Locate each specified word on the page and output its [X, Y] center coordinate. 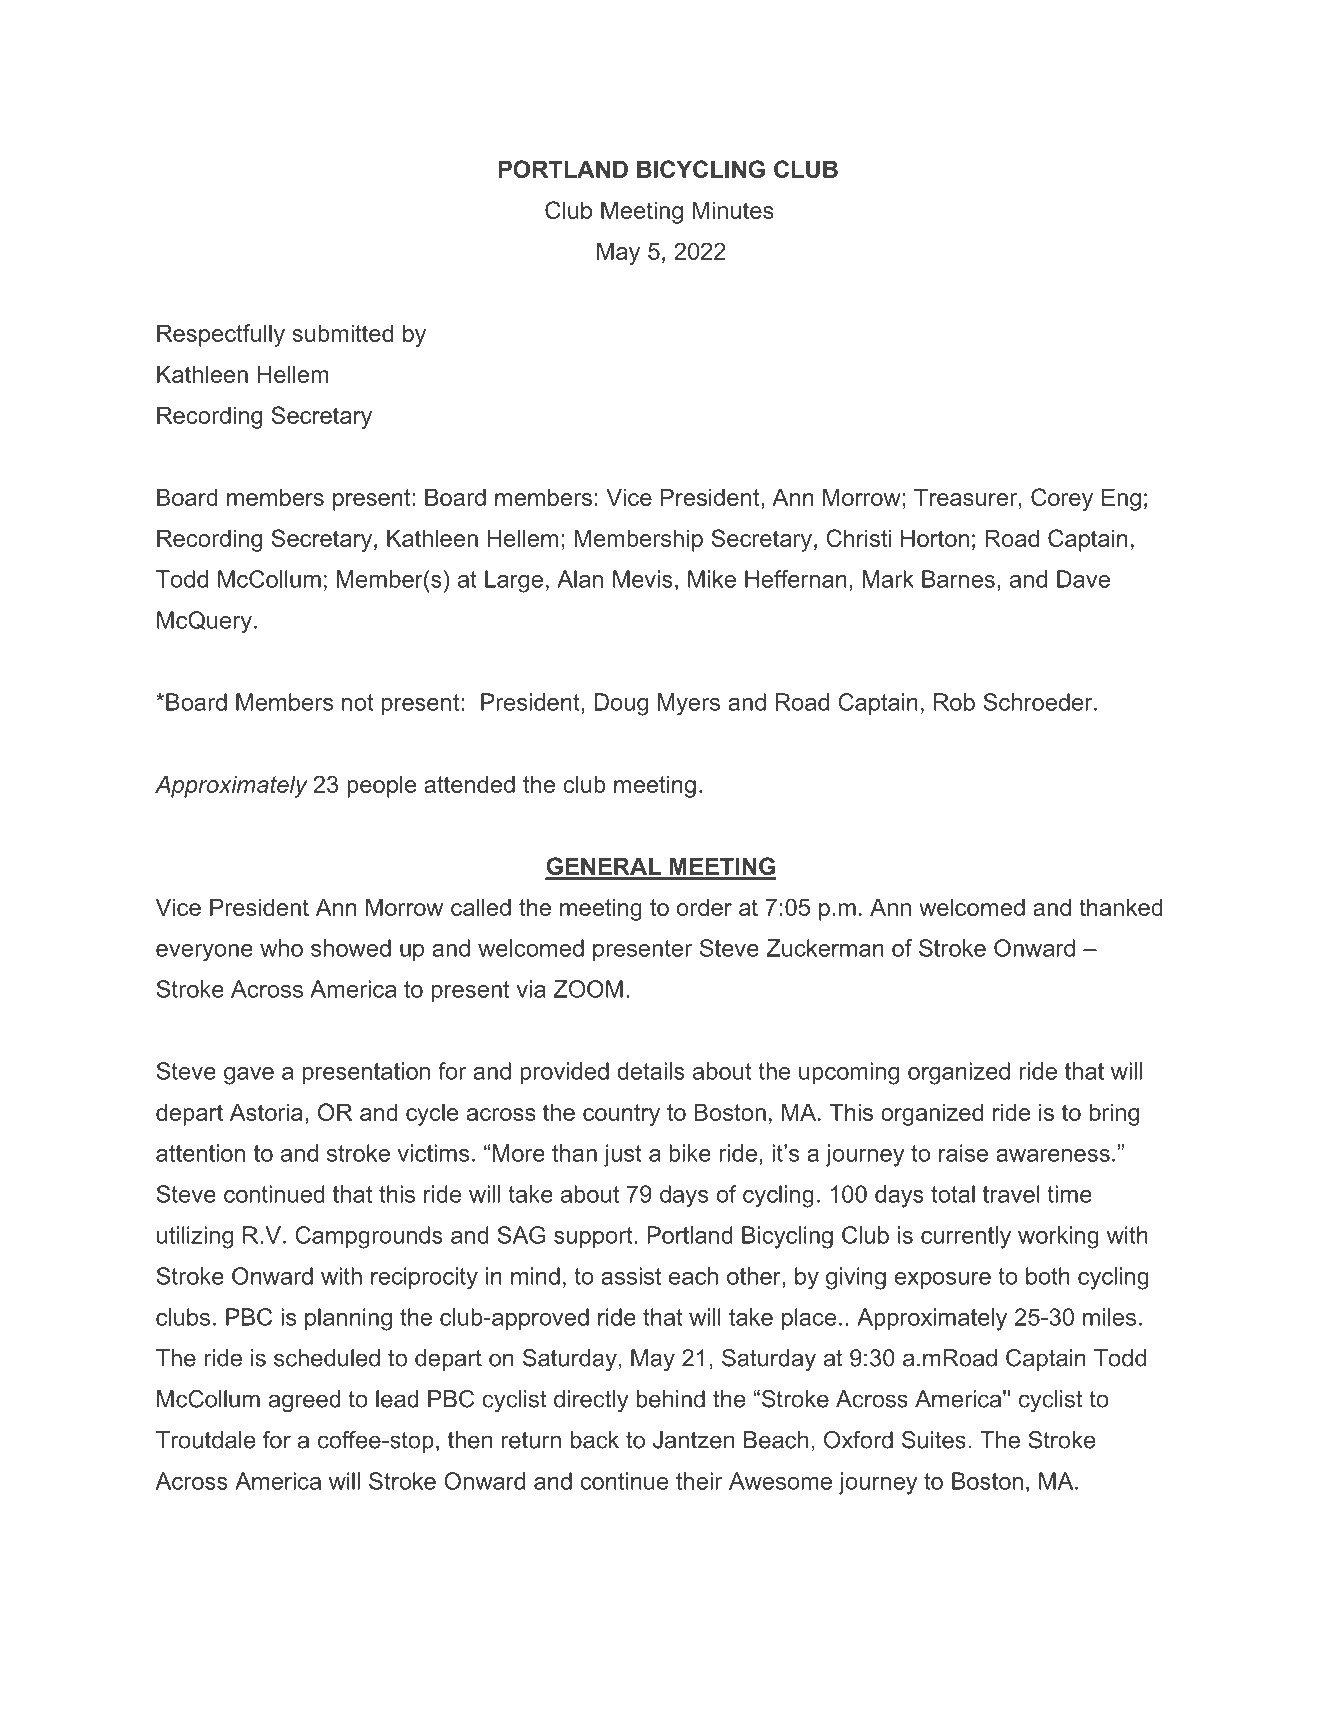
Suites [934, 1440]
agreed [305, 1401]
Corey [1062, 499]
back [595, 1440]
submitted [342, 333]
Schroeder [1039, 702]
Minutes [733, 210]
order [704, 907]
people [382, 786]
